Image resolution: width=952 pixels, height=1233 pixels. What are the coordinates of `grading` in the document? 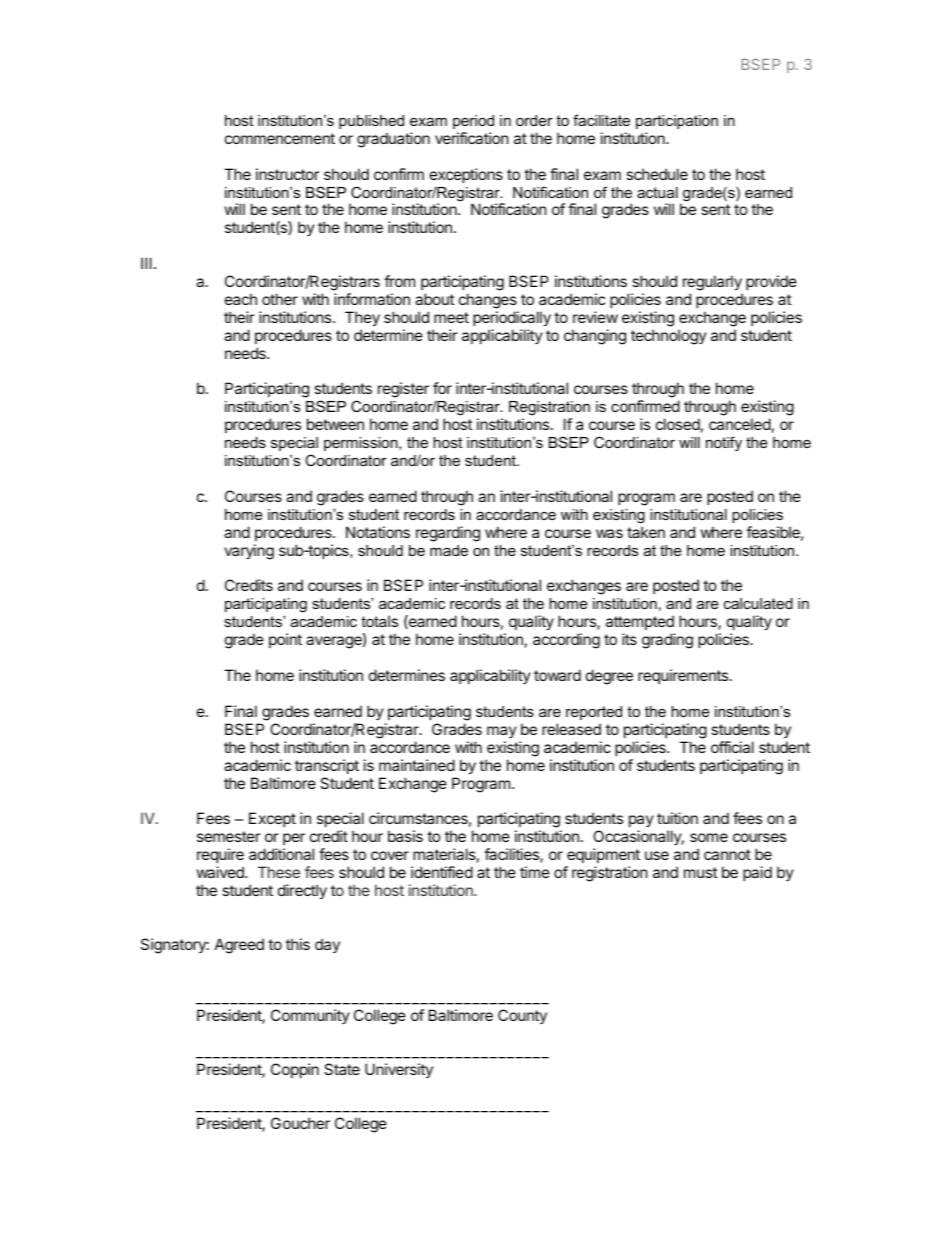 It's located at (667, 641).
